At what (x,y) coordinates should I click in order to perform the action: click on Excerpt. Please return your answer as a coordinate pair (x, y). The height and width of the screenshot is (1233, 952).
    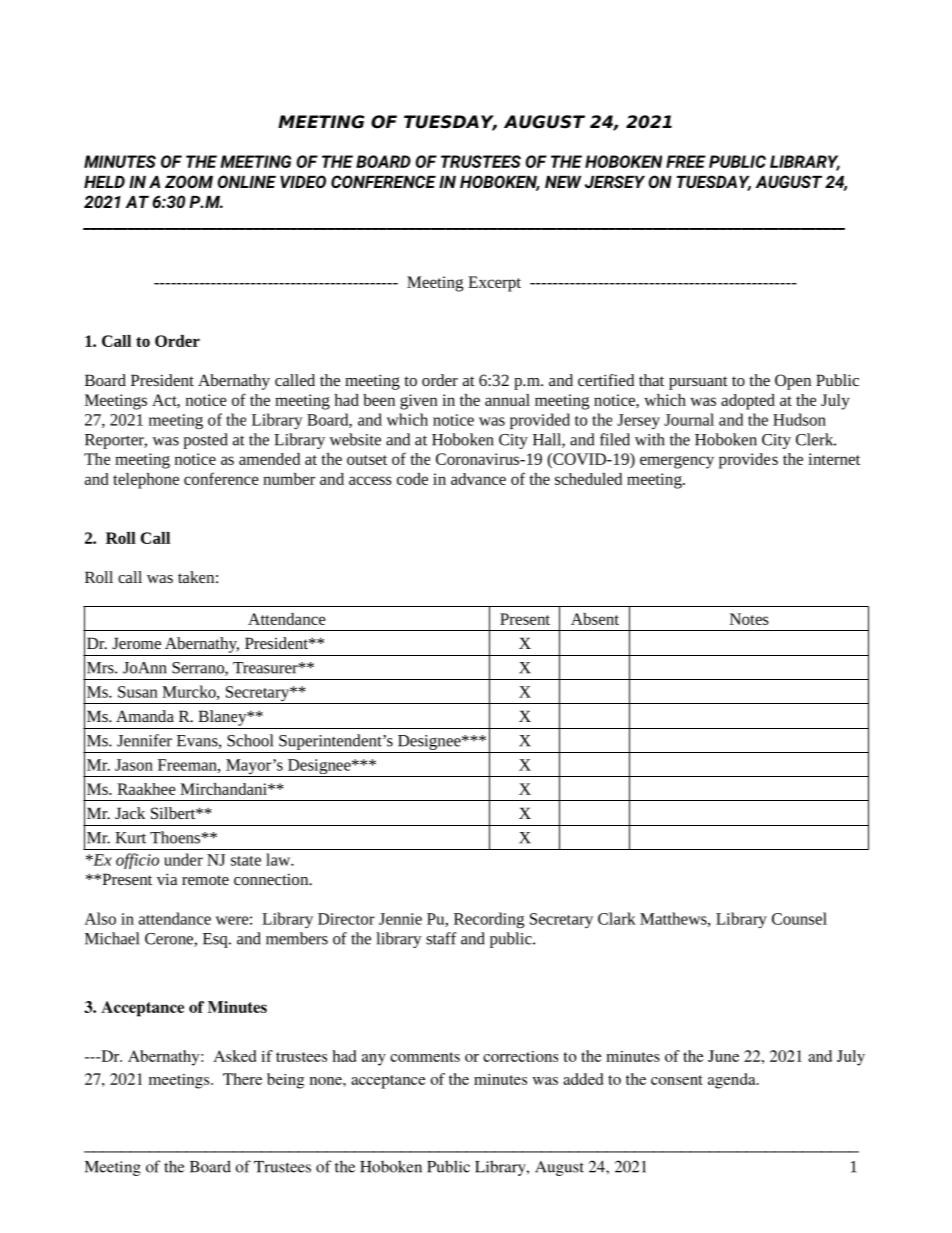
    Looking at the image, I should click on (494, 284).
